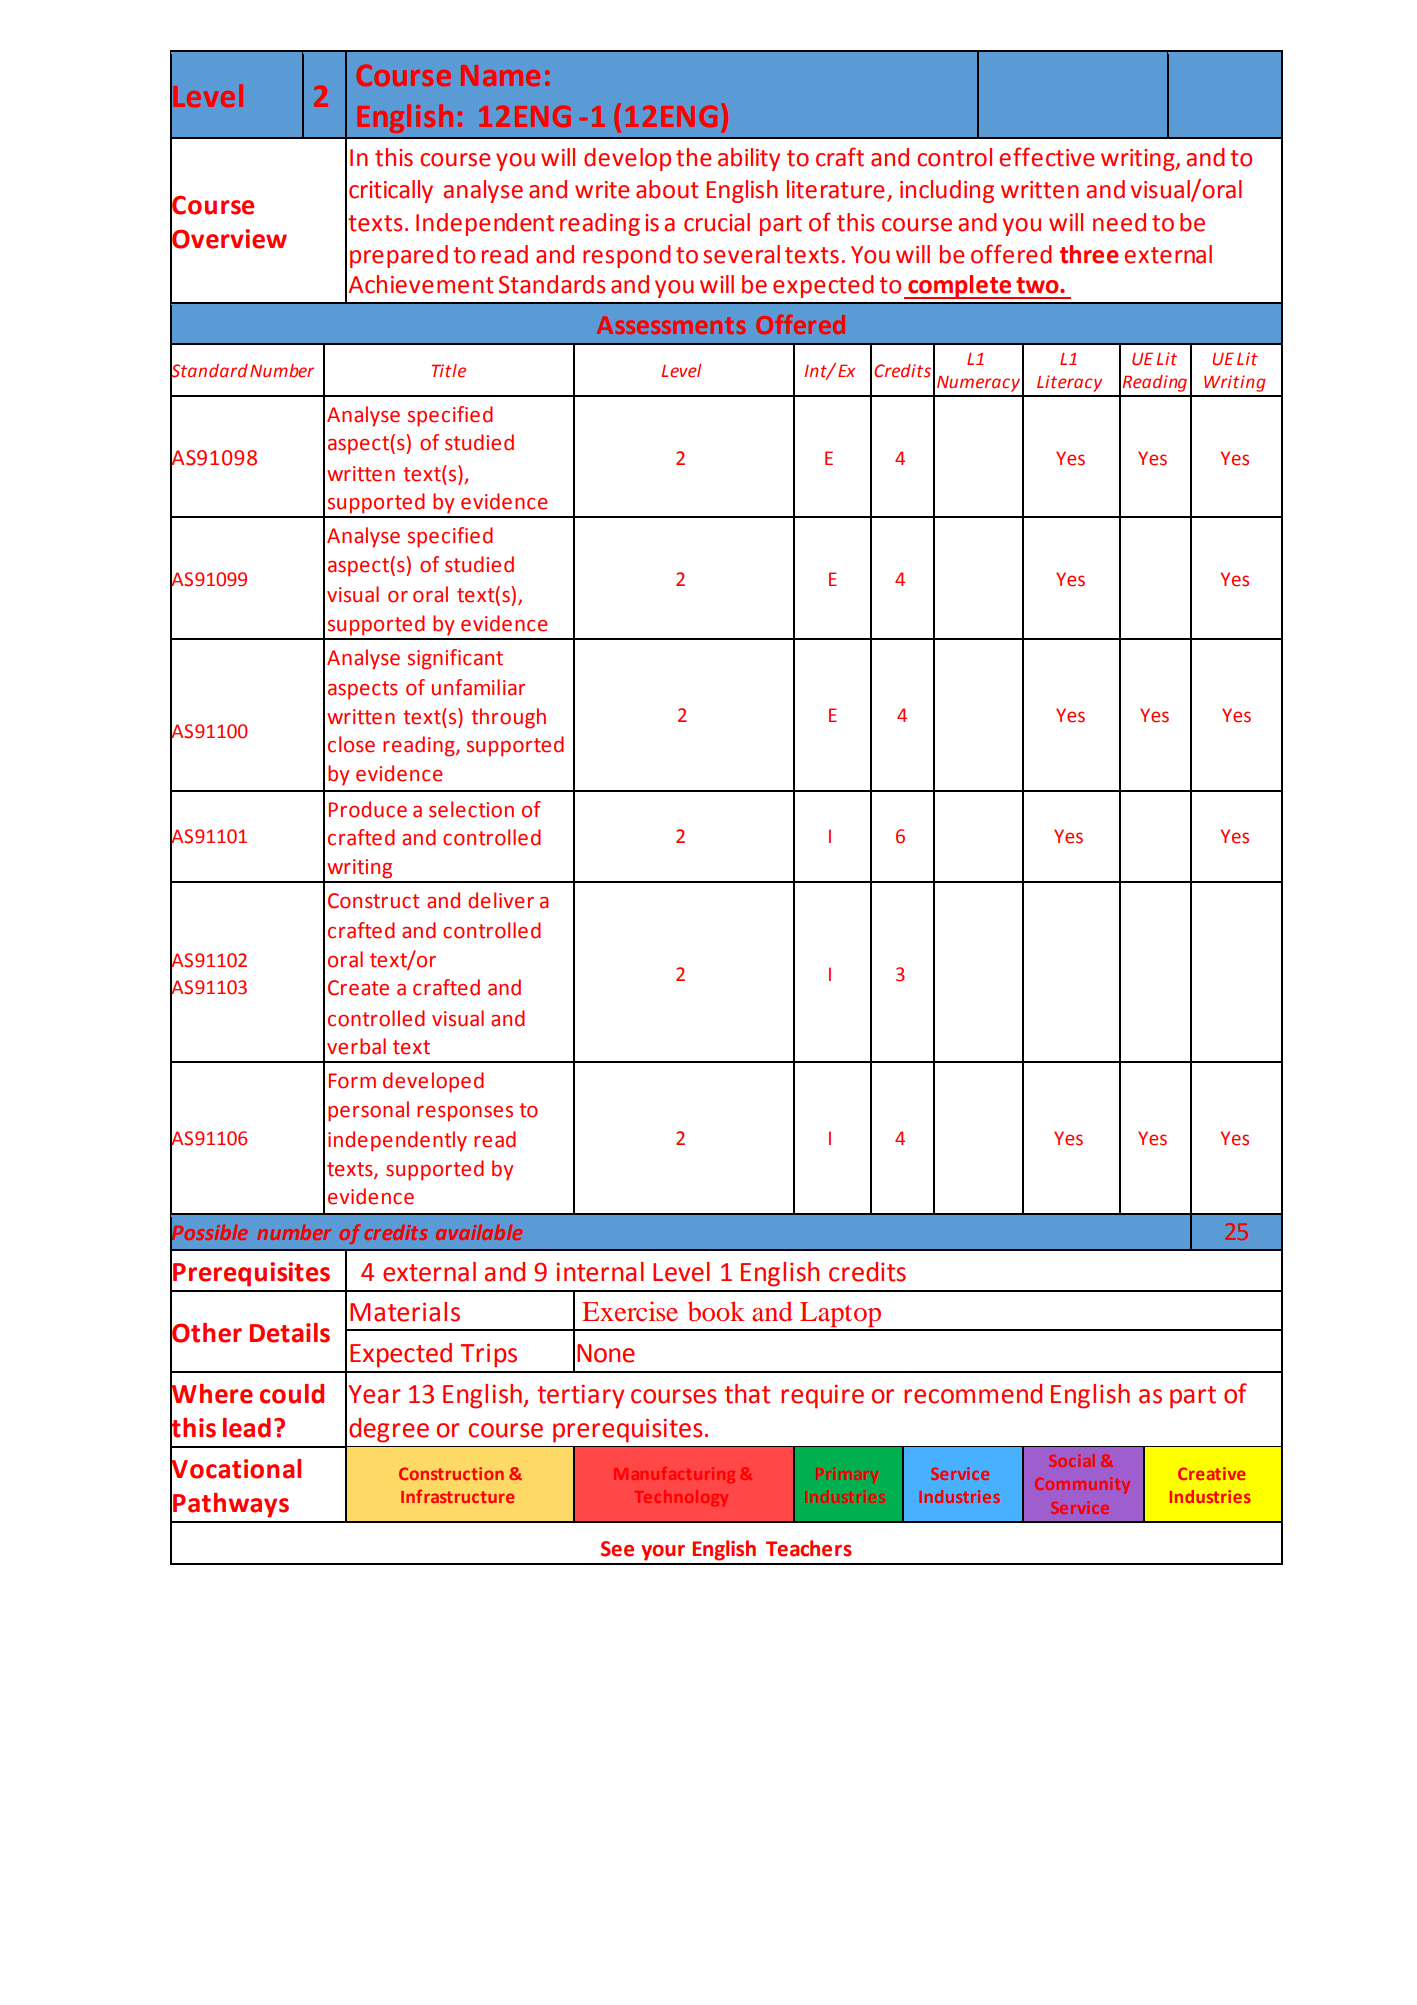 This screenshot has height=2005, width=1417. Describe the element at coordinates (508, 718) in the screenshot. I see `through` at that location.
